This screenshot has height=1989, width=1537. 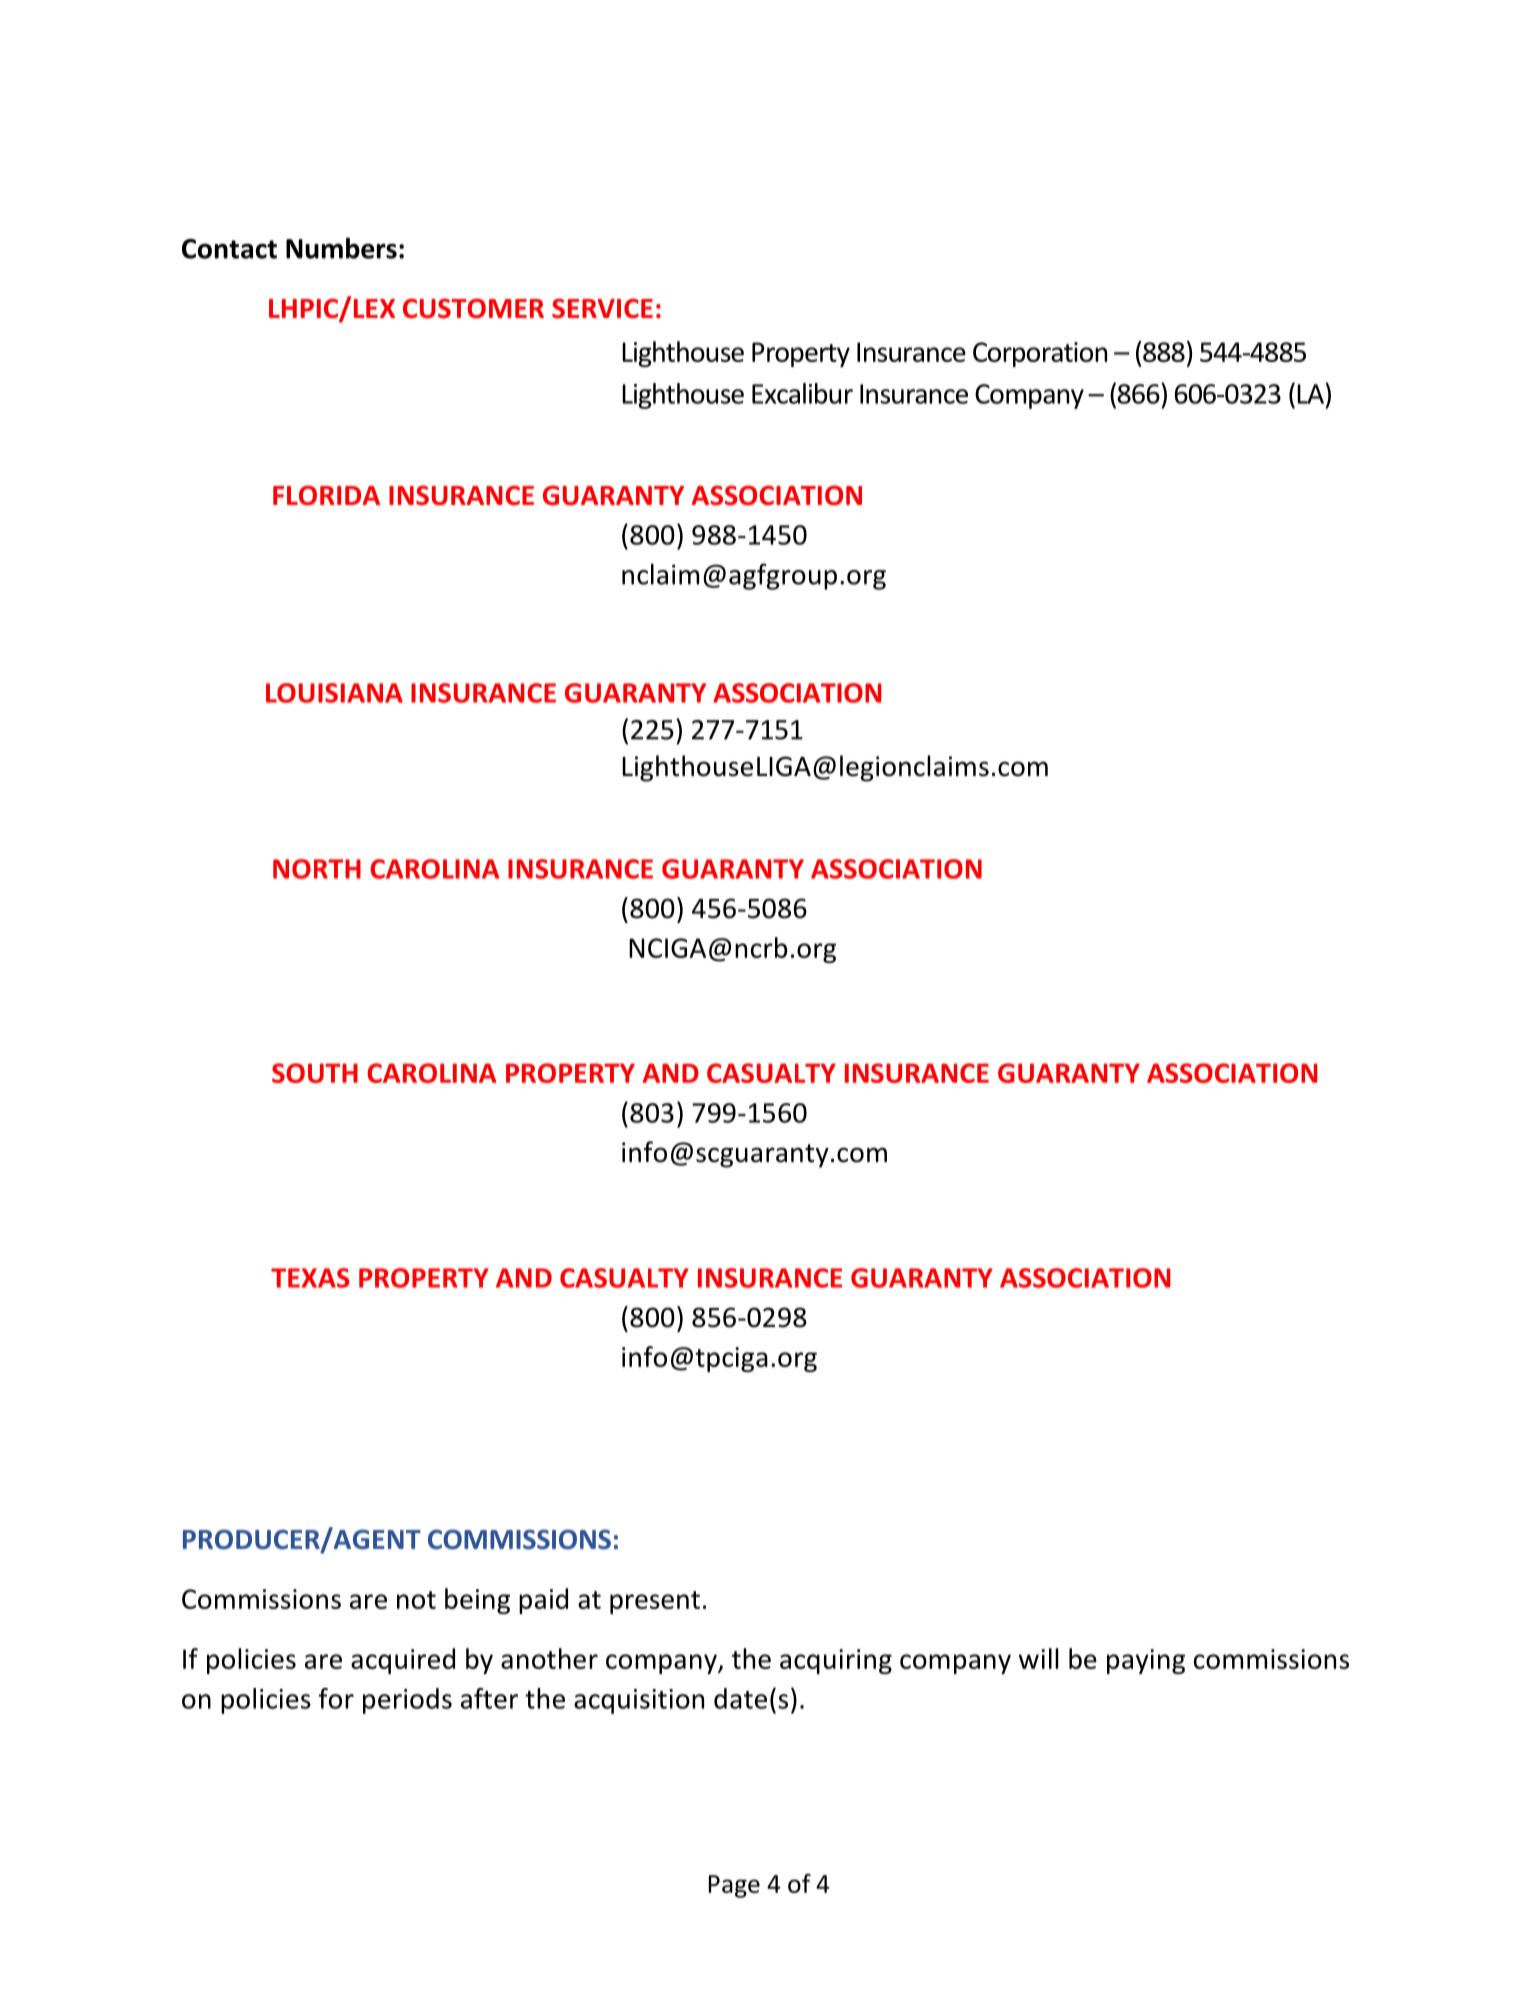 What do you see at coordinates (336, 1698) in the screenshot?
I see `for` at bounding box center [336, 1698].
